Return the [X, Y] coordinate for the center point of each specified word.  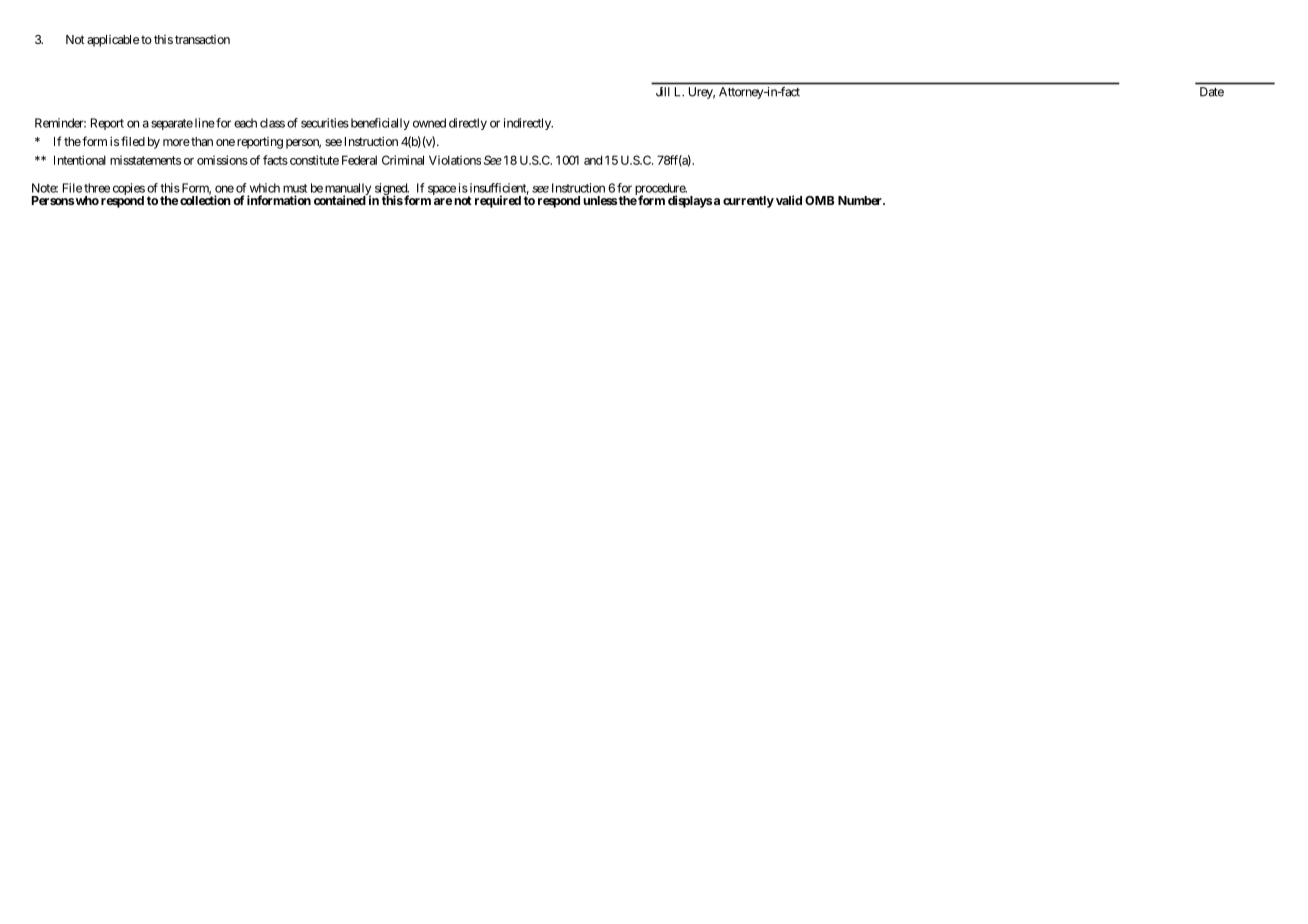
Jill [662, 91]
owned [429, 123]
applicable [113, 41]
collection [205, 199]
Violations [455, 160]
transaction [202, 39]
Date [1212, 92]
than [201, 141]
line [205, 123]
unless [600, 200]
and [593, 160]
